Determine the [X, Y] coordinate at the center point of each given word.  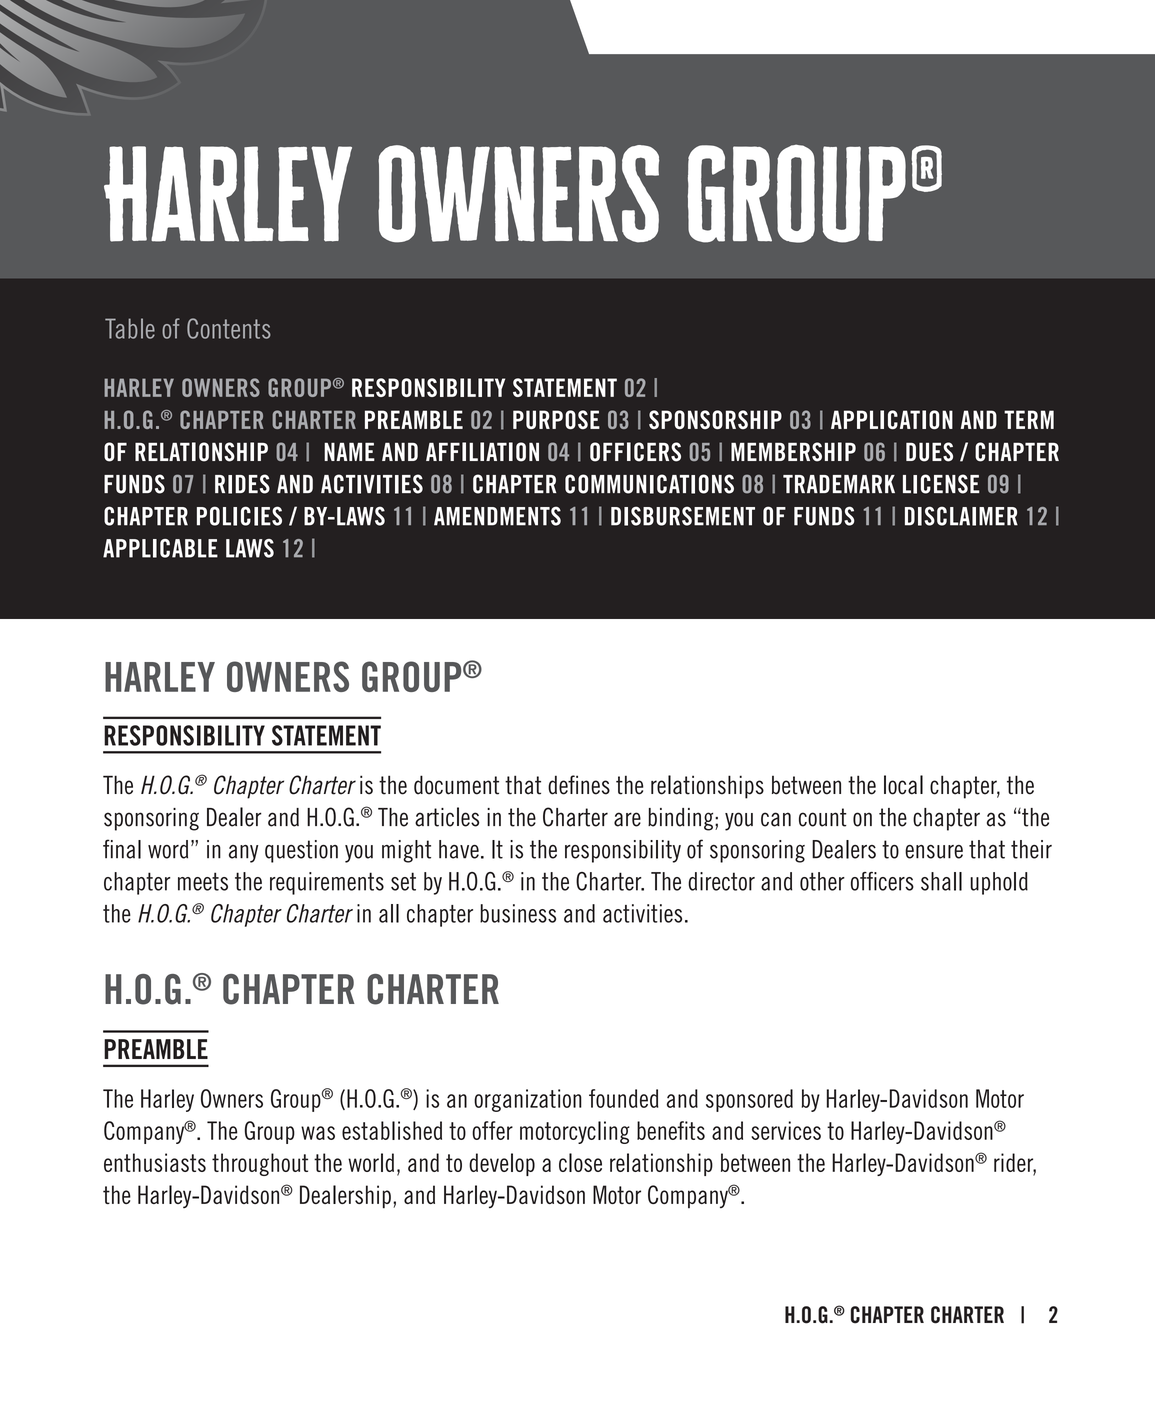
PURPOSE [556, 420]
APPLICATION [892, 420]
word [168, 849]
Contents [229, 328]
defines [579, 785]
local [903, 785]
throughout [260, 1164]
